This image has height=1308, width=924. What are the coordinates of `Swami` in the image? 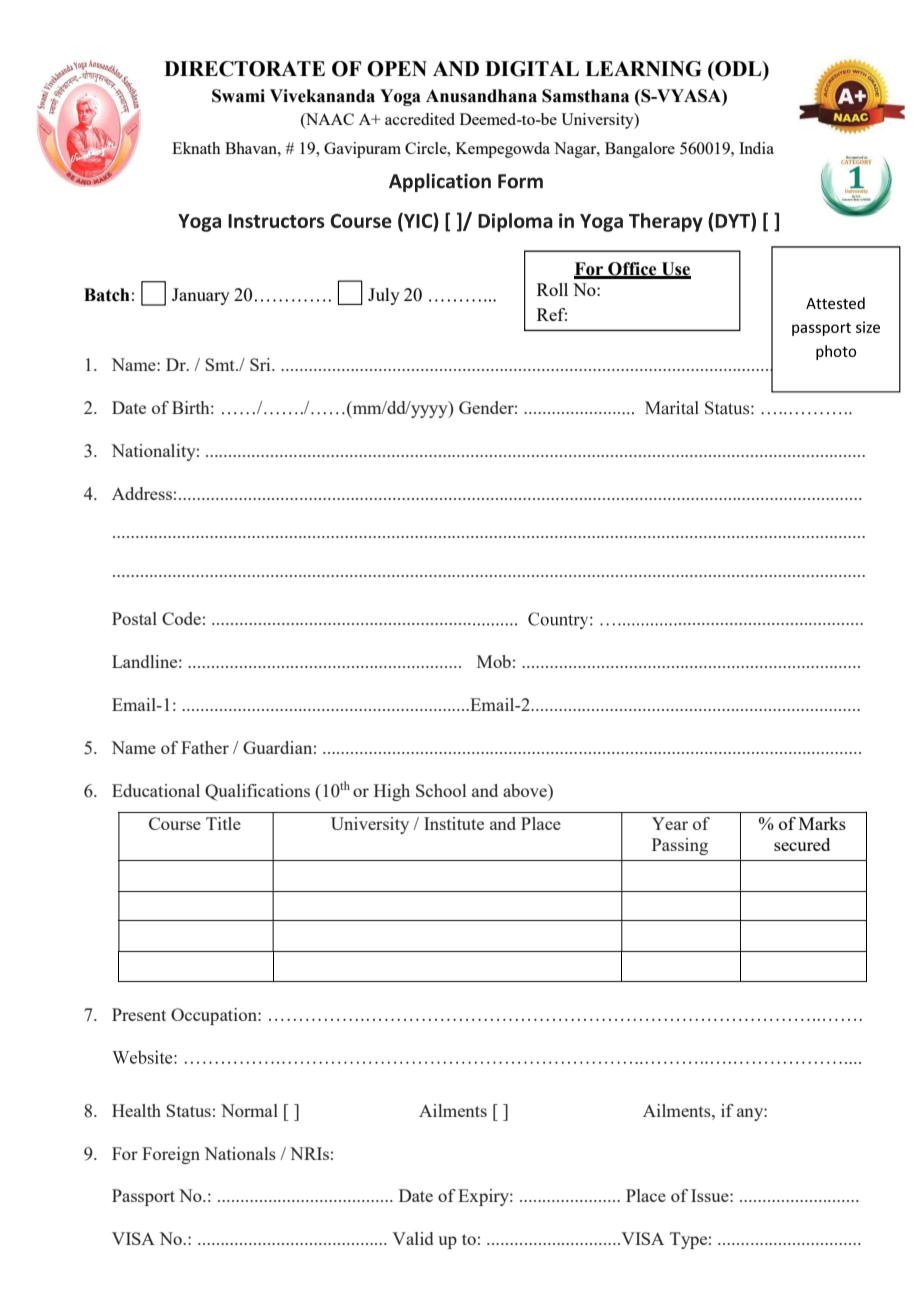 It's located at (238, 96).
